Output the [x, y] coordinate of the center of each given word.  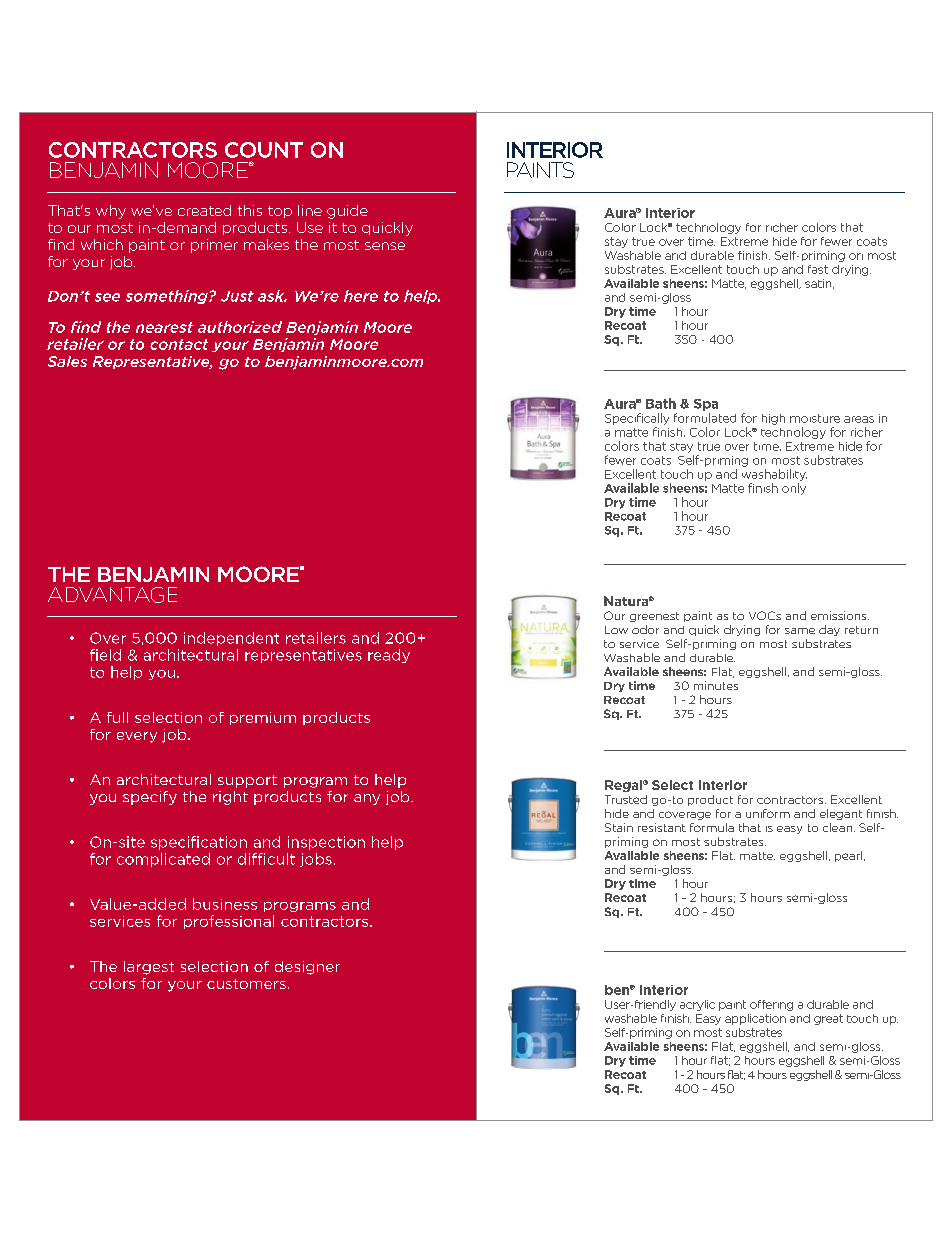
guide [347, 212]
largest [149, 968]
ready [389, 656]
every [137, 737]
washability [774, 475]
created [204, 210]
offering [771, 1005]
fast [818, 269]
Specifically [637, 419]
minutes [716, 685]
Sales [67, 361]
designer [307, 968]
